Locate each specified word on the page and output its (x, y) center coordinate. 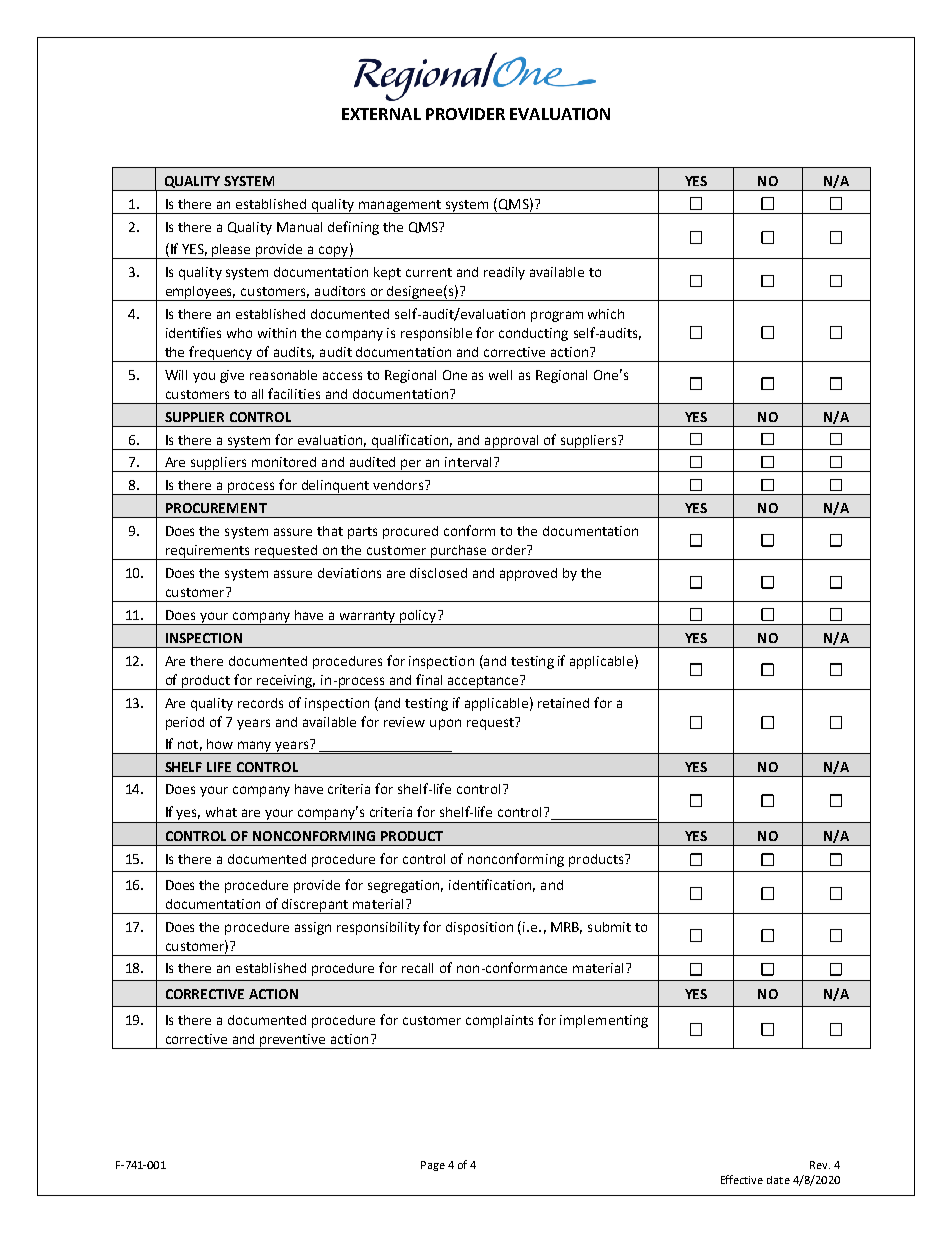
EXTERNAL (381, 114)
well (500, 375)
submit (609, 927)
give (232, 376)
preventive (293, 1041)
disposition (479, 928)
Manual (299, 227)
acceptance (483, 682)
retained (563, 703)
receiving (285, 682)
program (557, 316)
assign (313, 928)
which (606, 314)
